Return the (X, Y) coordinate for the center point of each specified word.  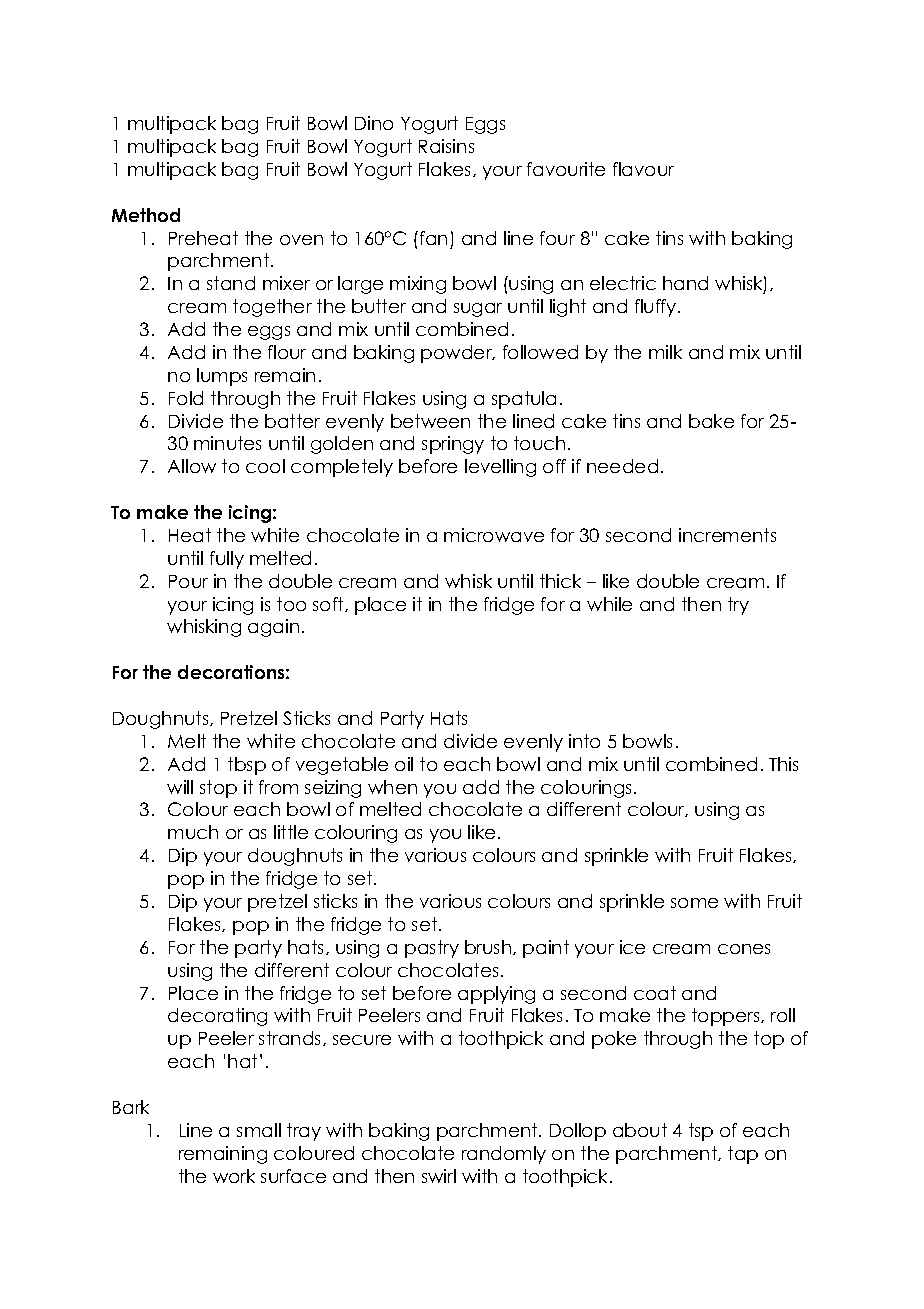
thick (560, 581)
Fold (186, 398)
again (273, 628)
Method (146, 215)
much (193, 832)
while (609, 604)
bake (711, 421)
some (694, 903)
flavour (643, 169)
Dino (374, 123)
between (430, 421)
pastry (432, 949)
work (234, 1176)
